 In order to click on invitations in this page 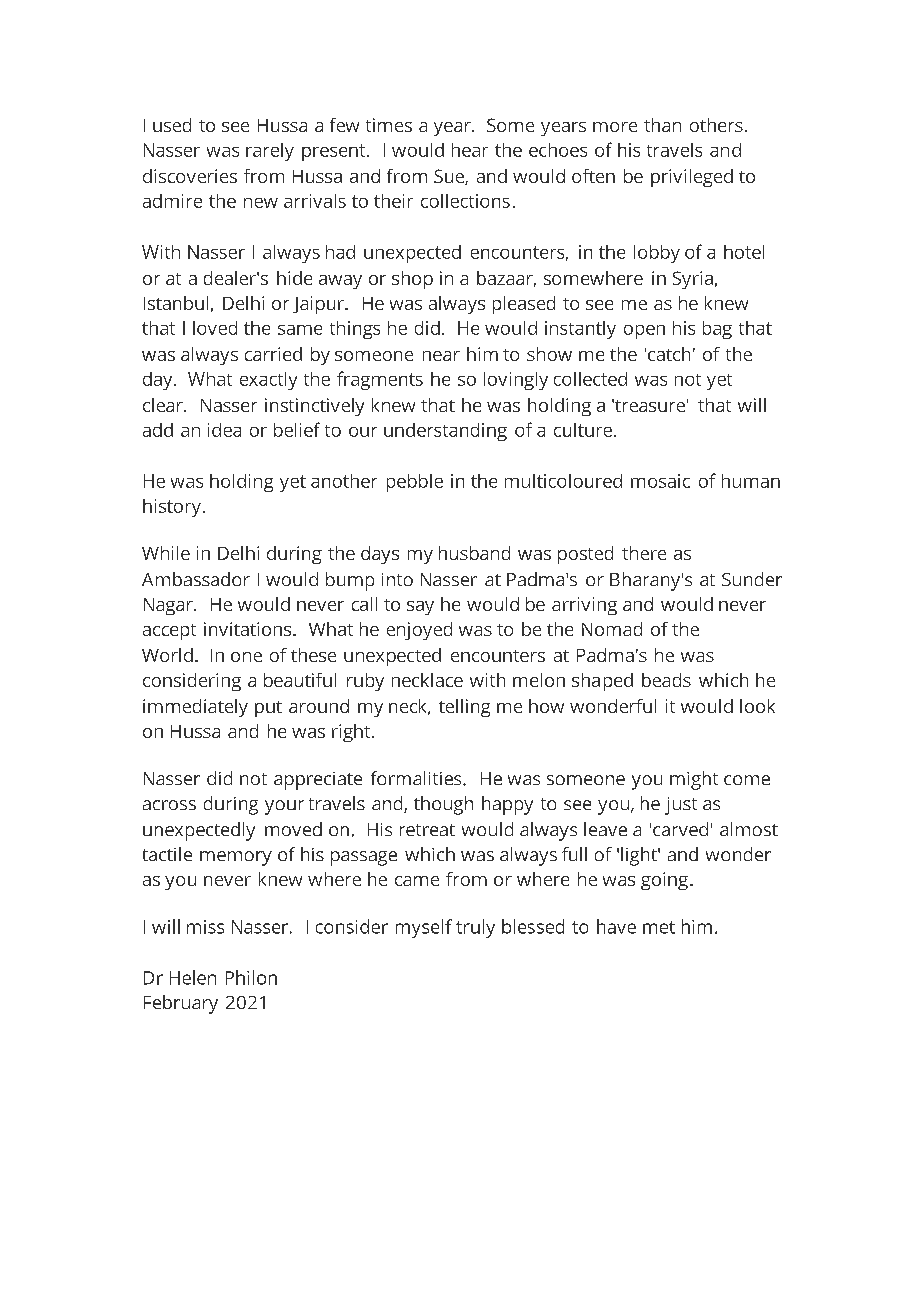, I will do `click(249, 629)`.
